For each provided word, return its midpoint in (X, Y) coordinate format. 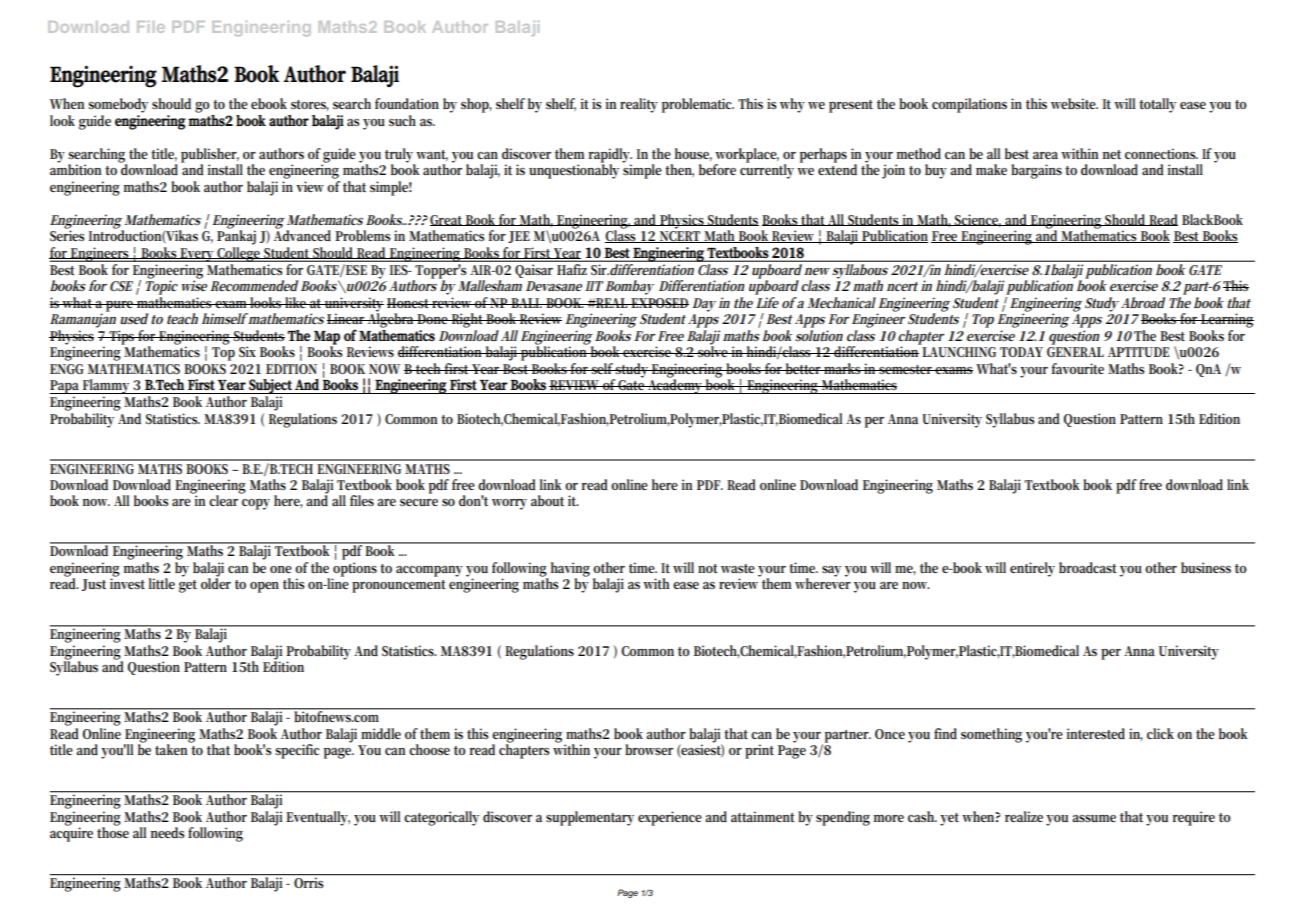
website (1074, 103)
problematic (698, 105)
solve (713, 350)
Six (247, 351)
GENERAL (1075, 351)
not (708, 568)
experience (670, 818)
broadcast (1088, 567)
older (216, 582)
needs (167, 832)
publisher (210, 156)
